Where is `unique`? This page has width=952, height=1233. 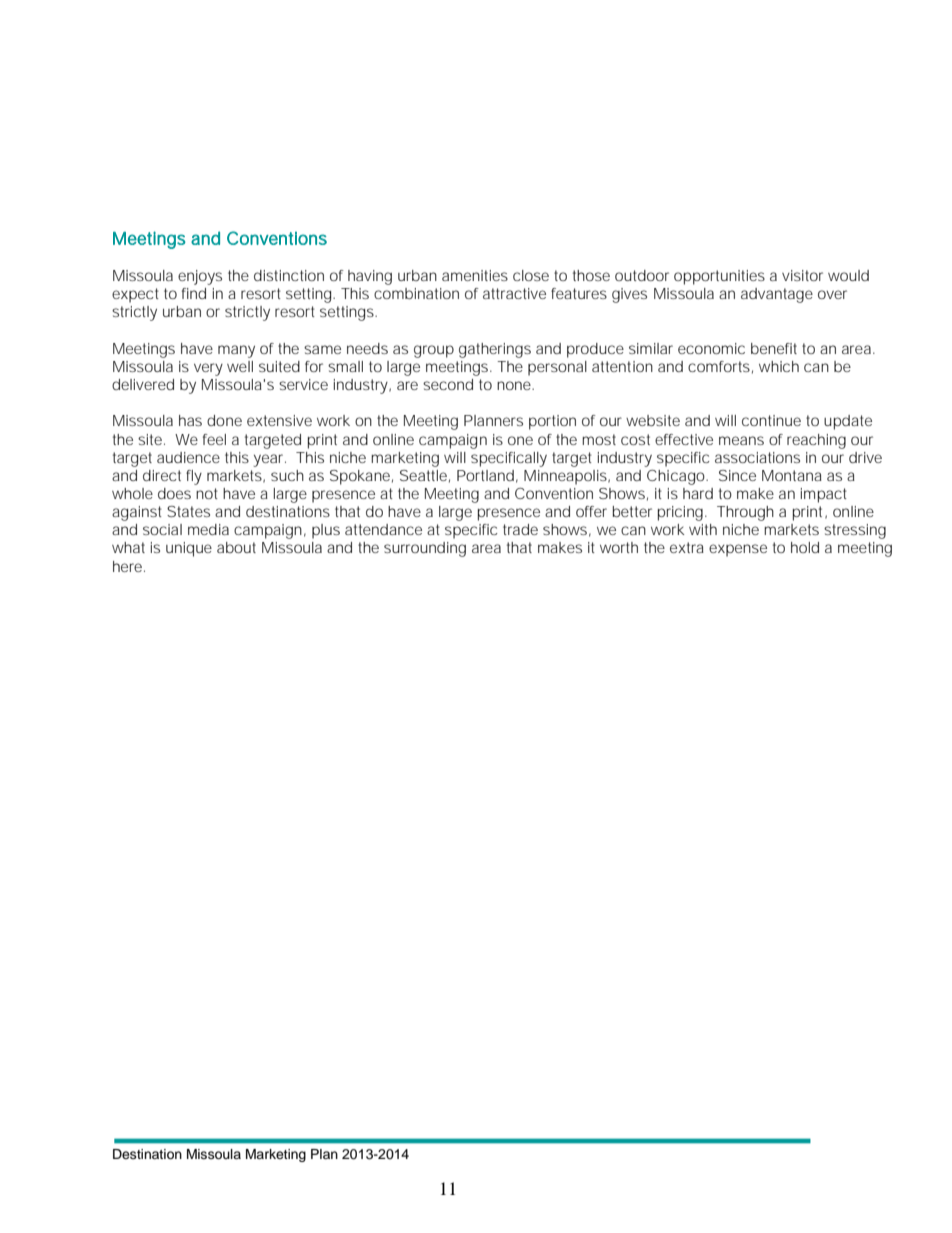
unique is located at coordinates (189, 549).
